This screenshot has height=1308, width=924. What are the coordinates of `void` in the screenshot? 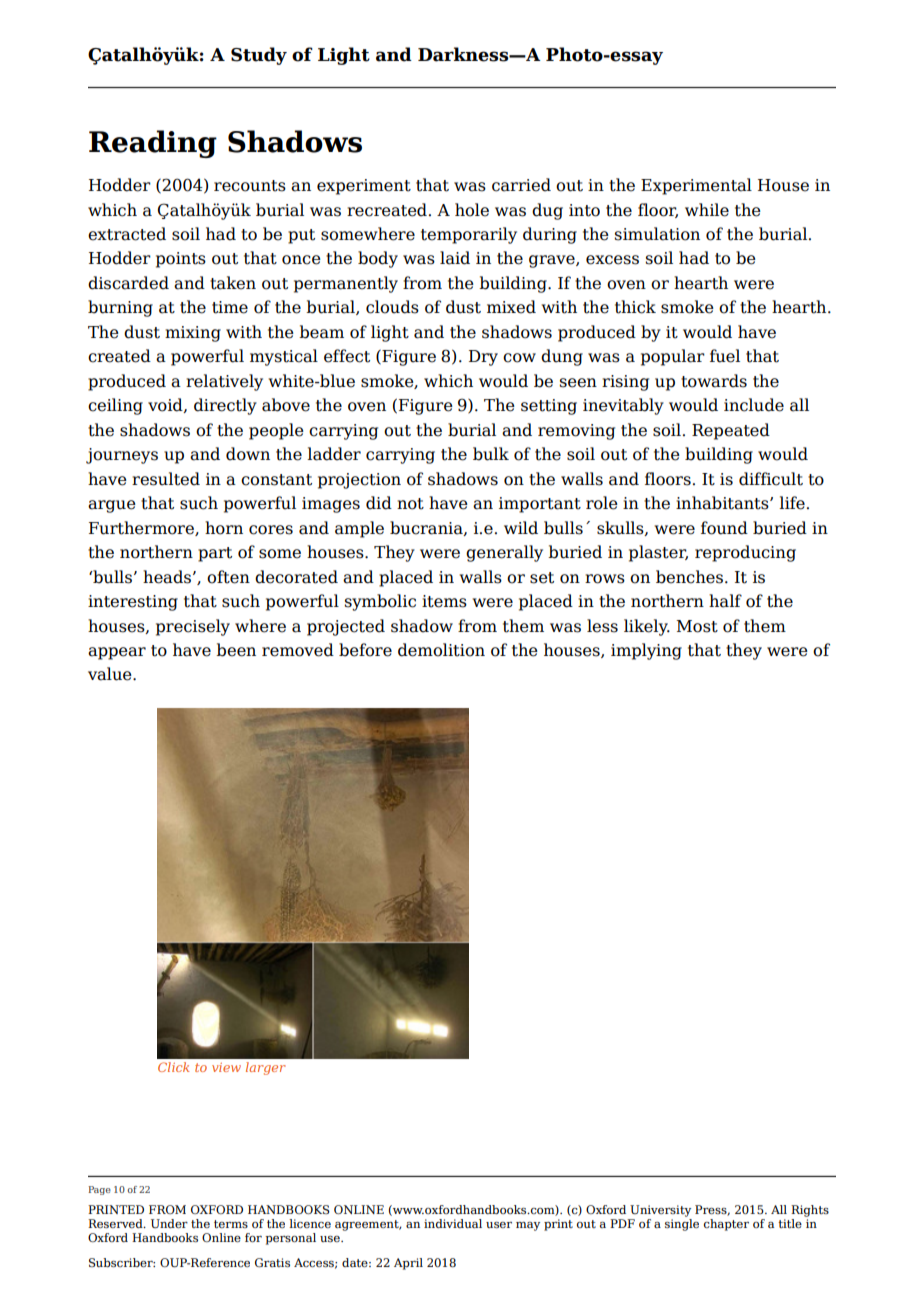 It's located at (166, 405).
